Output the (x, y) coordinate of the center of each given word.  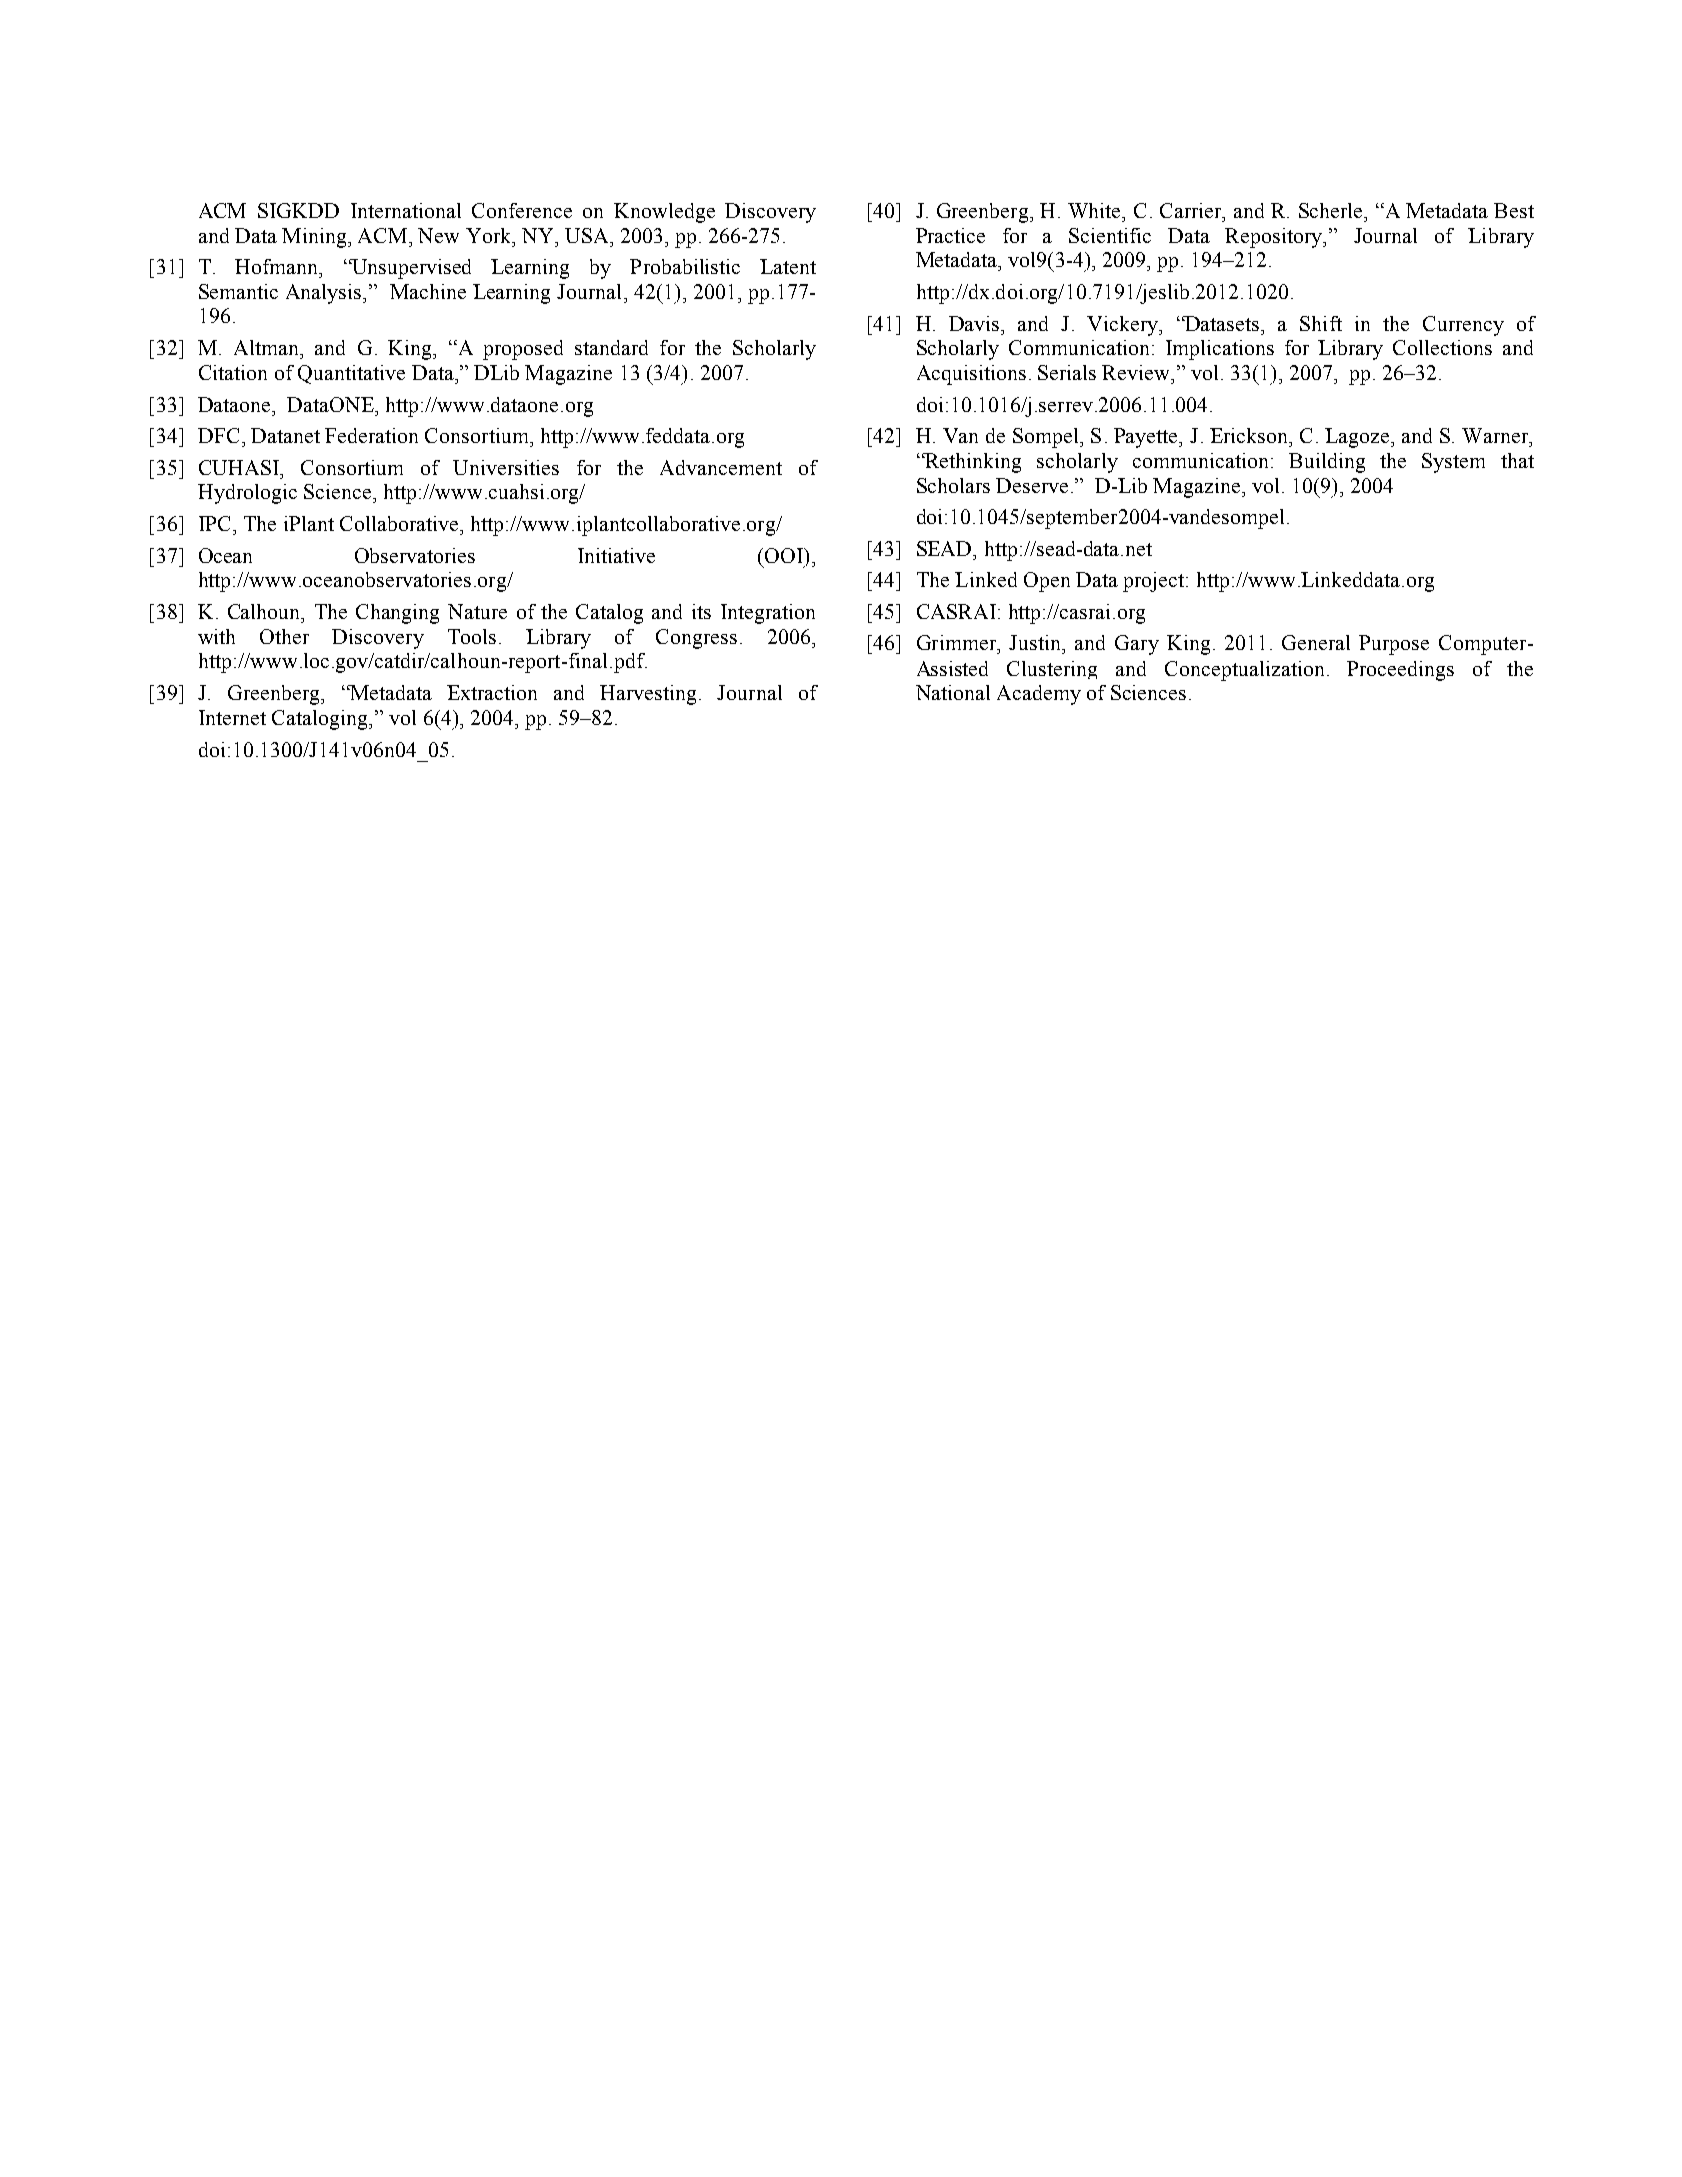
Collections (1442, 347)
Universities (506, 467)
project (1155, 582)
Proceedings (1400, 671)
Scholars (953, 485)
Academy (1039, 695)
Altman (267, 347)
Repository (1275, 238)
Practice (950, 235)
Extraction (492, 692)
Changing (397, 614)
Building (1327, 463)
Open (1047, 582)
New (438, 235)
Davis (975, 323)
